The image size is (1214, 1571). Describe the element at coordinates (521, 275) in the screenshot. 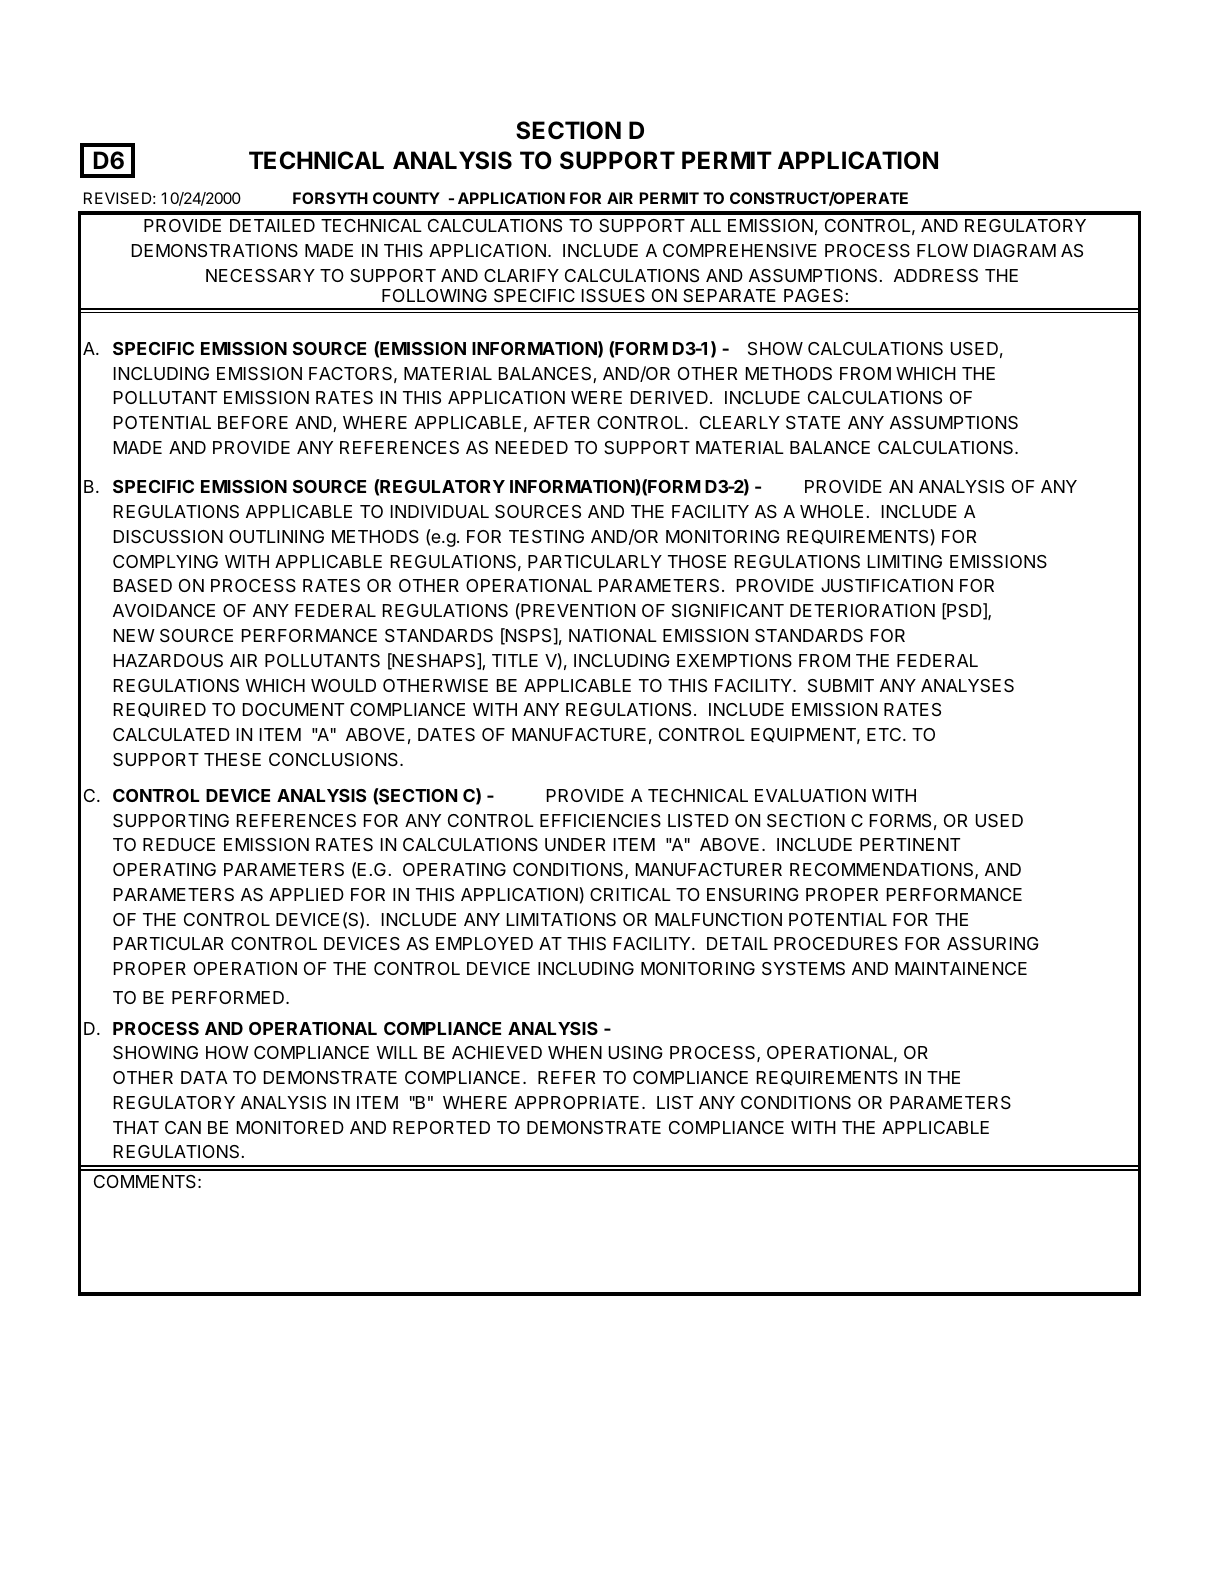

I see `CLARIFY` at that location.
